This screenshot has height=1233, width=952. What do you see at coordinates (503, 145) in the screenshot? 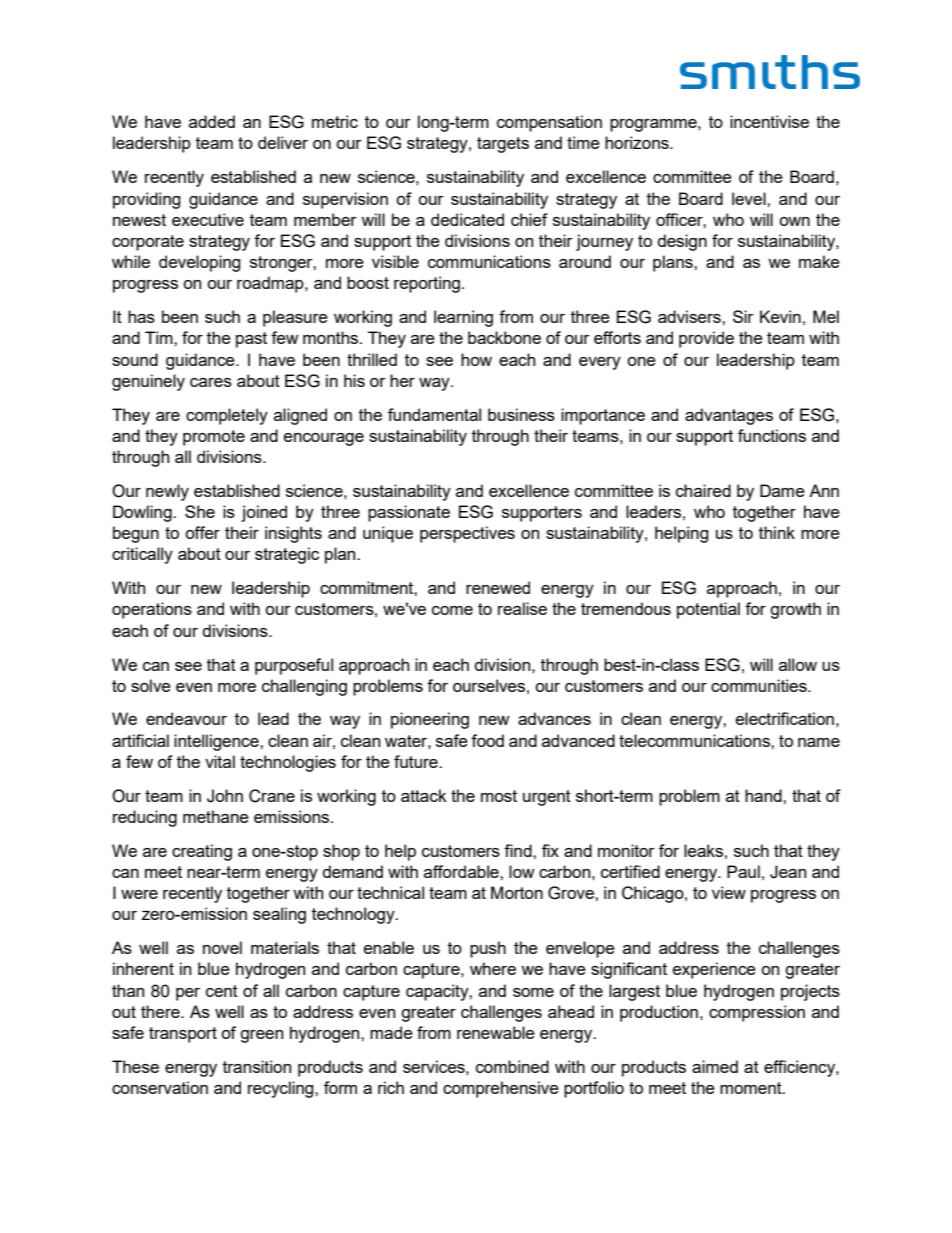
I see `targets` at bounding box center [503, 145].
